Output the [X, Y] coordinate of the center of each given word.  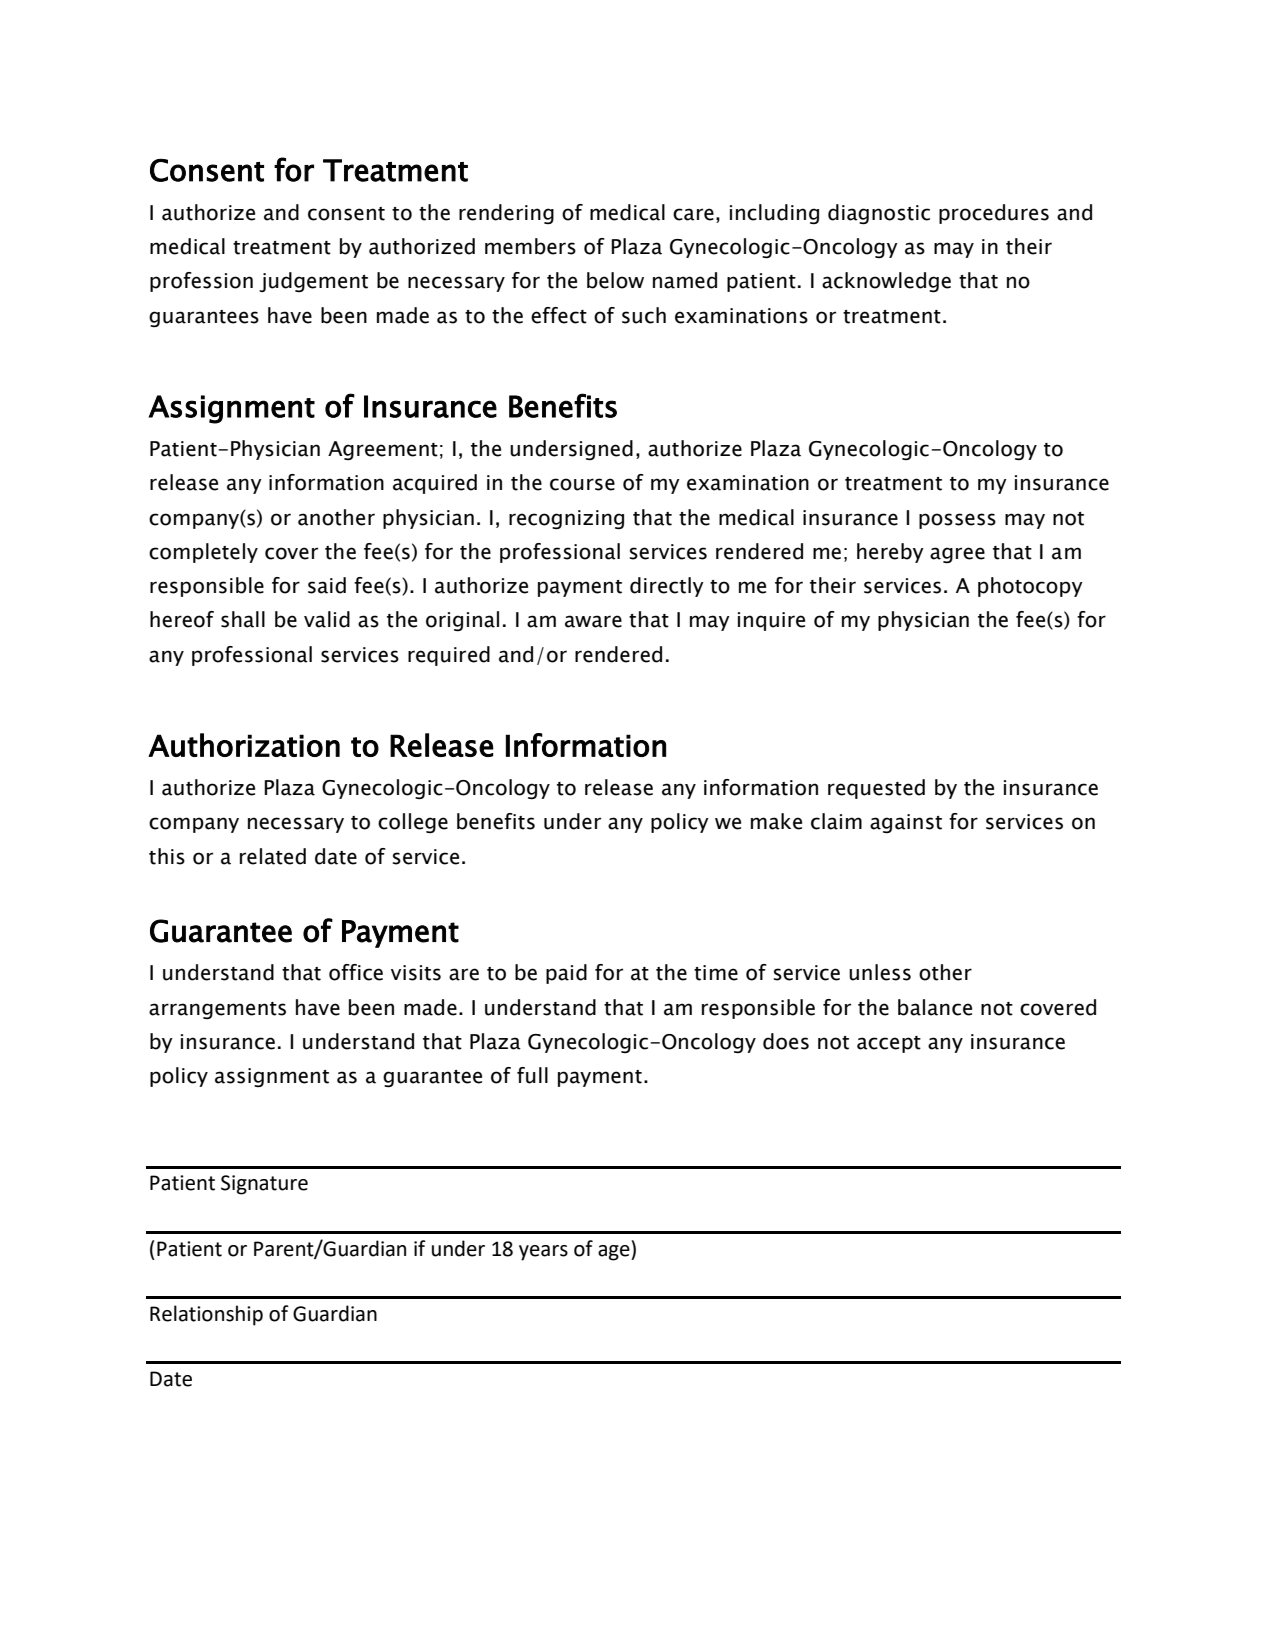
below [615, 280]
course [582, 484]
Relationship [206, 1315]
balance [935, 1007]
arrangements [217, 1010]
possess [957, 521]
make [776, 821]
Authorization [244, 745]
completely [203, 553]
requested [876, 789]
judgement [313, 282]
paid [566, 974]
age [615, 1253]
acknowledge [886, 282]
